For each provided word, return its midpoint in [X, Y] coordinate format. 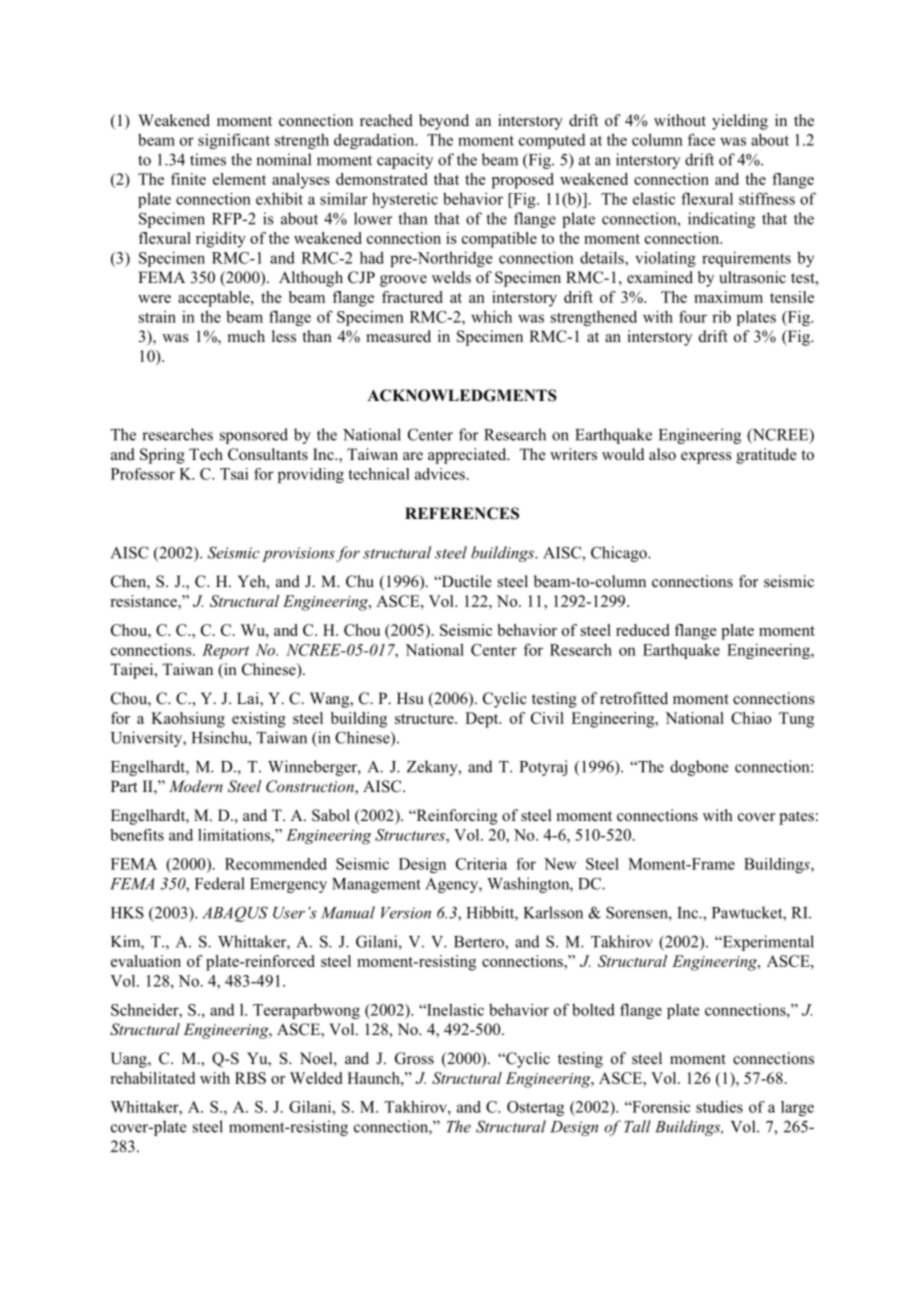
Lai [249, 699]
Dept [483, 720]
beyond [444, 122]
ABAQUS [235, 914]
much [246, 336]
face [701, 139]
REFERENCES [462, 513]
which [491, 316]
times [208, 159]
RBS [250, 1078]
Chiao [751, 718]
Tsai [234, 474]
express [706, 458]
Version [406, 913]
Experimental [767, 943]
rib [721, 316]
